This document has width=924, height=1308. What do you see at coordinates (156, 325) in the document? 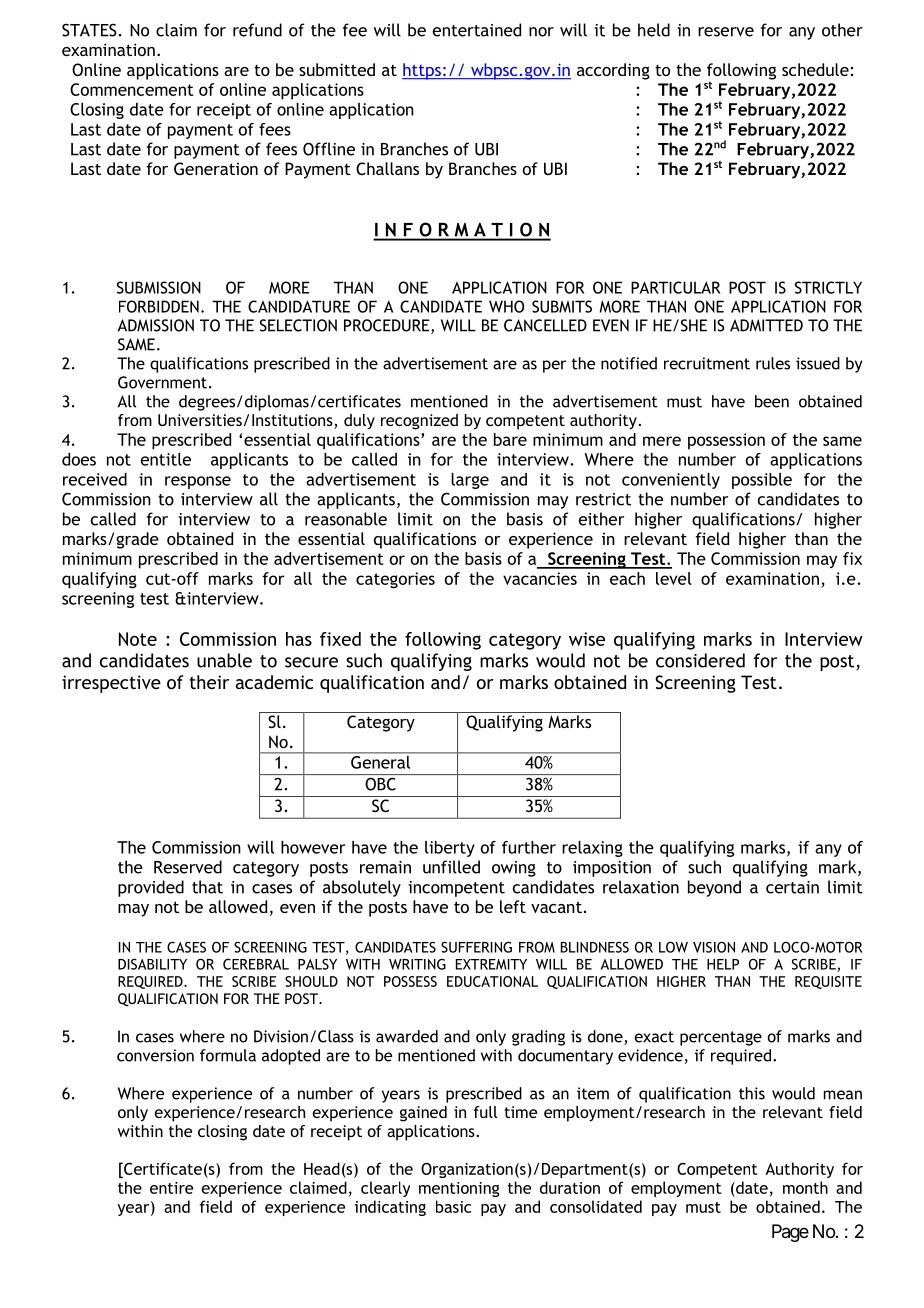
I see `ADMISSION` at bounding box center [156, 325].
